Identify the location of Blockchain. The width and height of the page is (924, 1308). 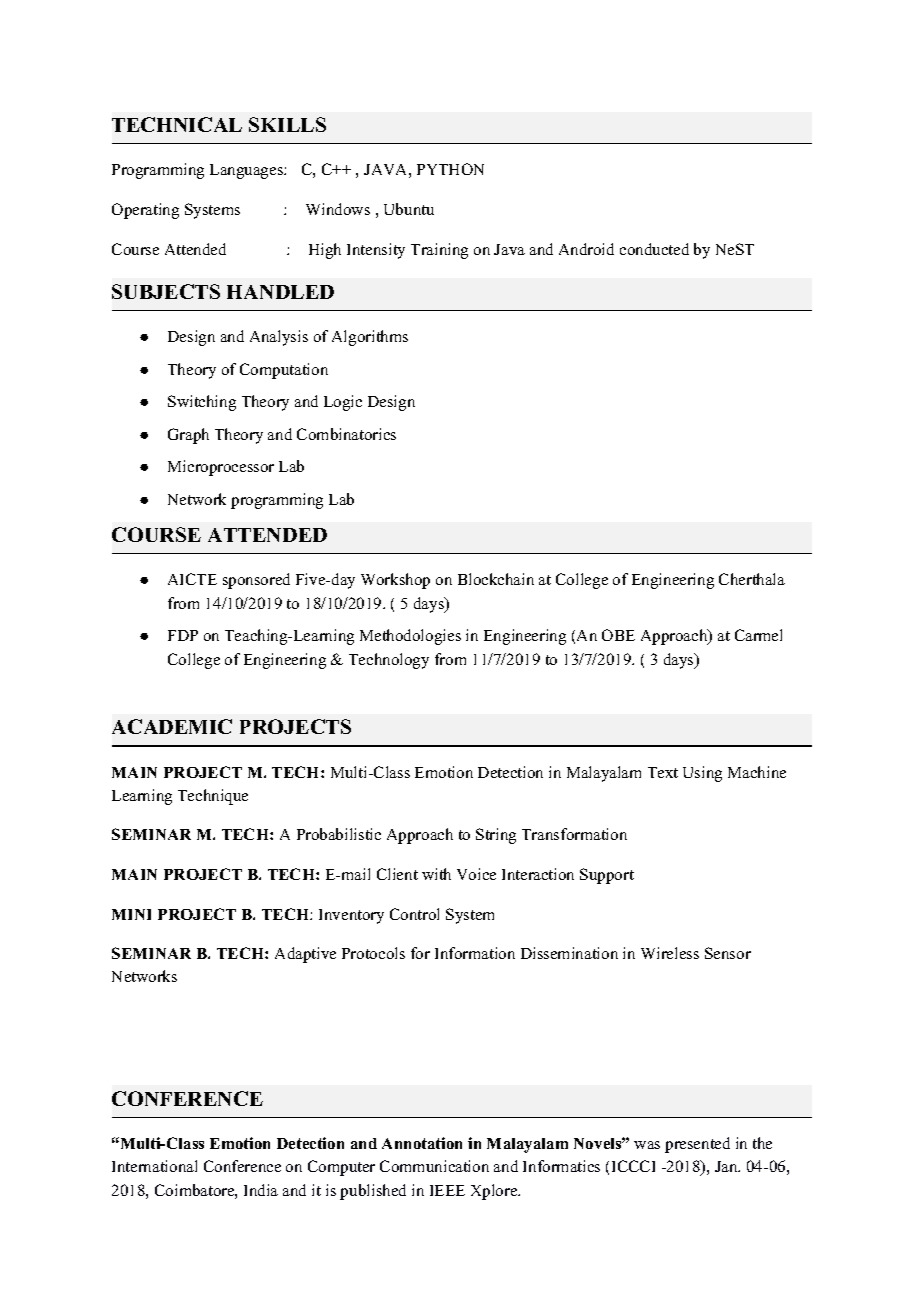
(496, 579).
